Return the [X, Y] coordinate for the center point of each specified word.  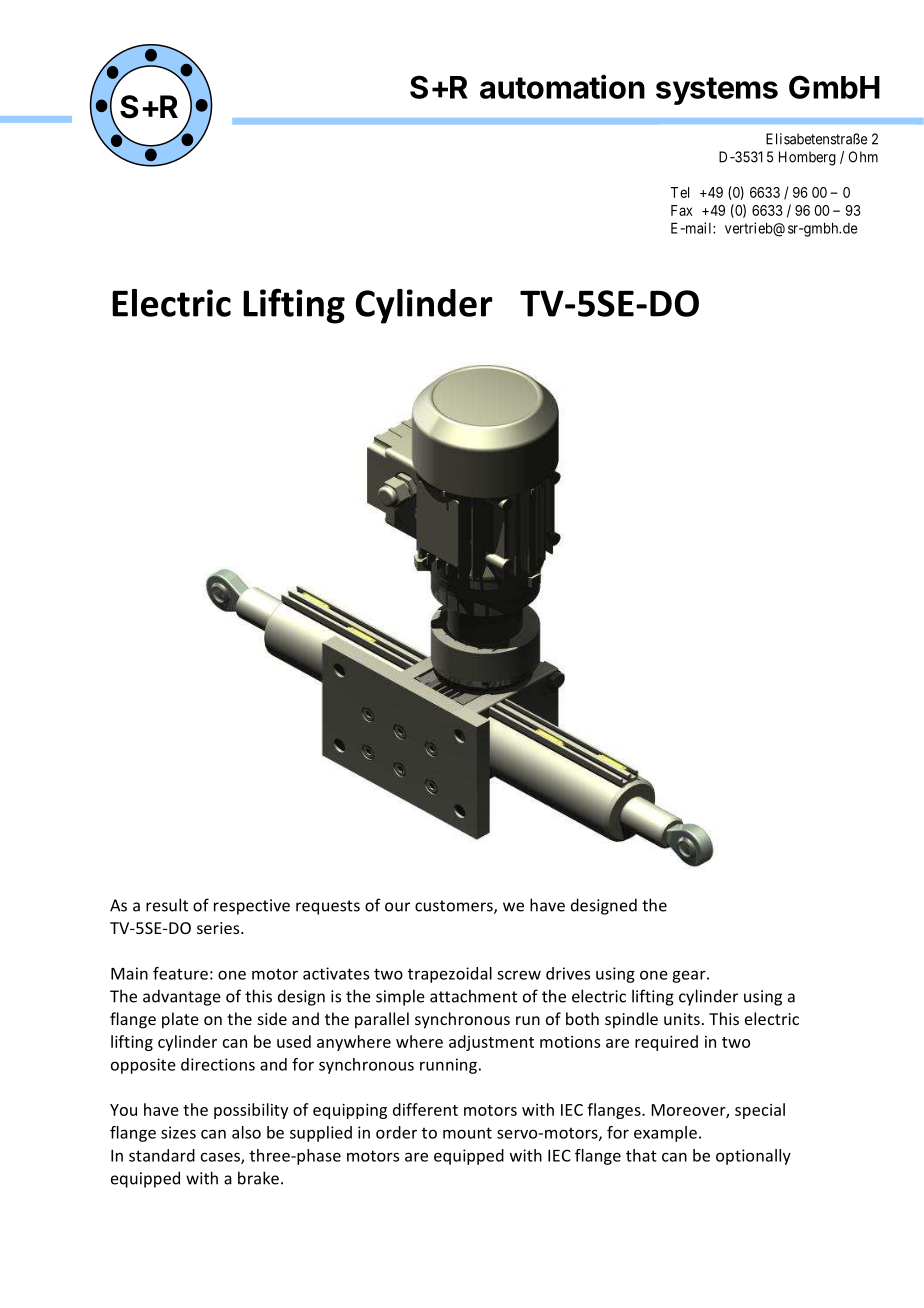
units [682, 1019]
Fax [681, 210]
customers [455, 907]
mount [467, 1133]
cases [221, 1158]
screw [519, 975]
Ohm [863, 157]
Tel [680, 192]
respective [252, 907]
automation [562, 86]
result [167, 905]
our [397, 907]
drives [568, 973]
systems [717, 91]
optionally [753, 1157]
